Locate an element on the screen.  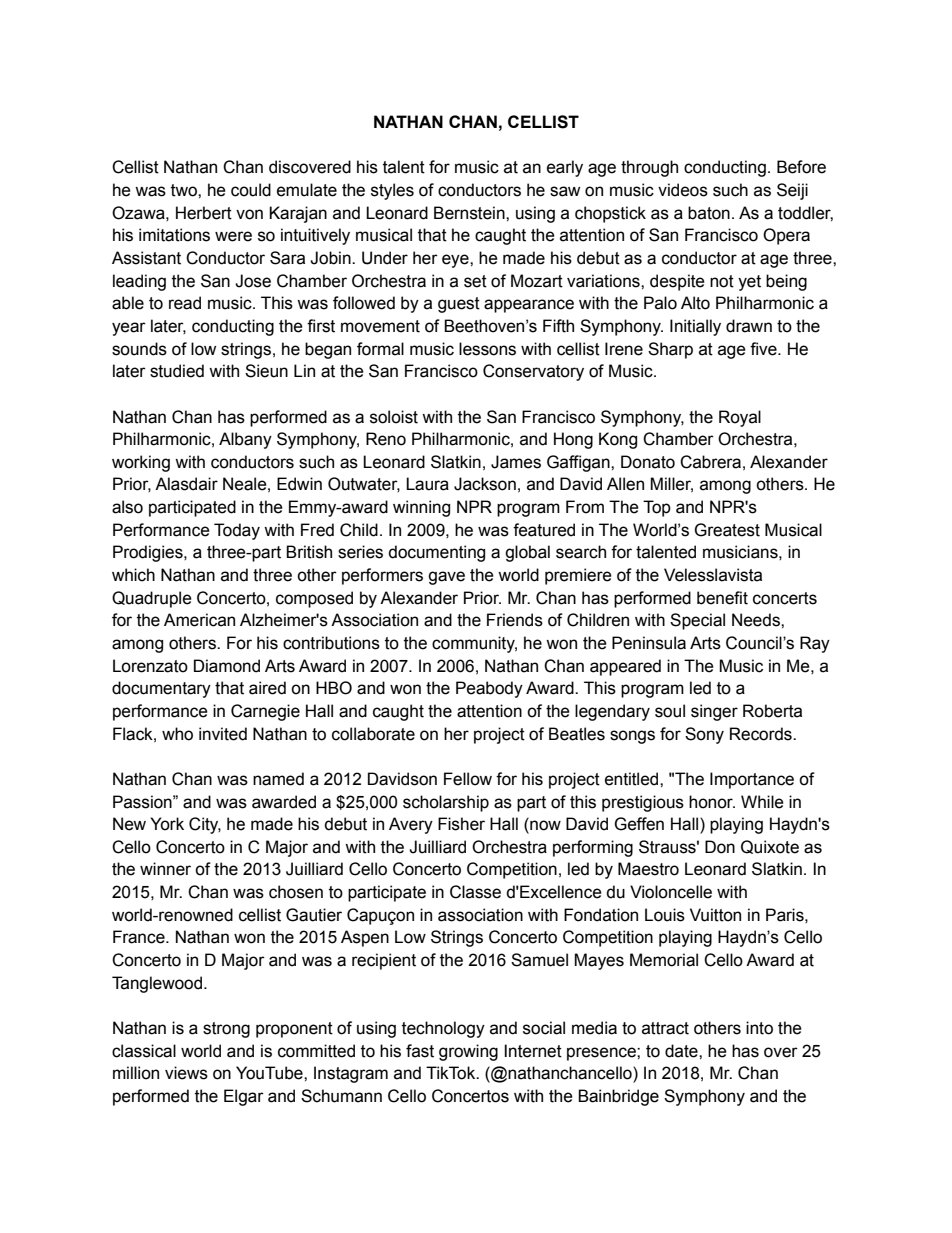
Fellow is located at coordinates (468, 779).
